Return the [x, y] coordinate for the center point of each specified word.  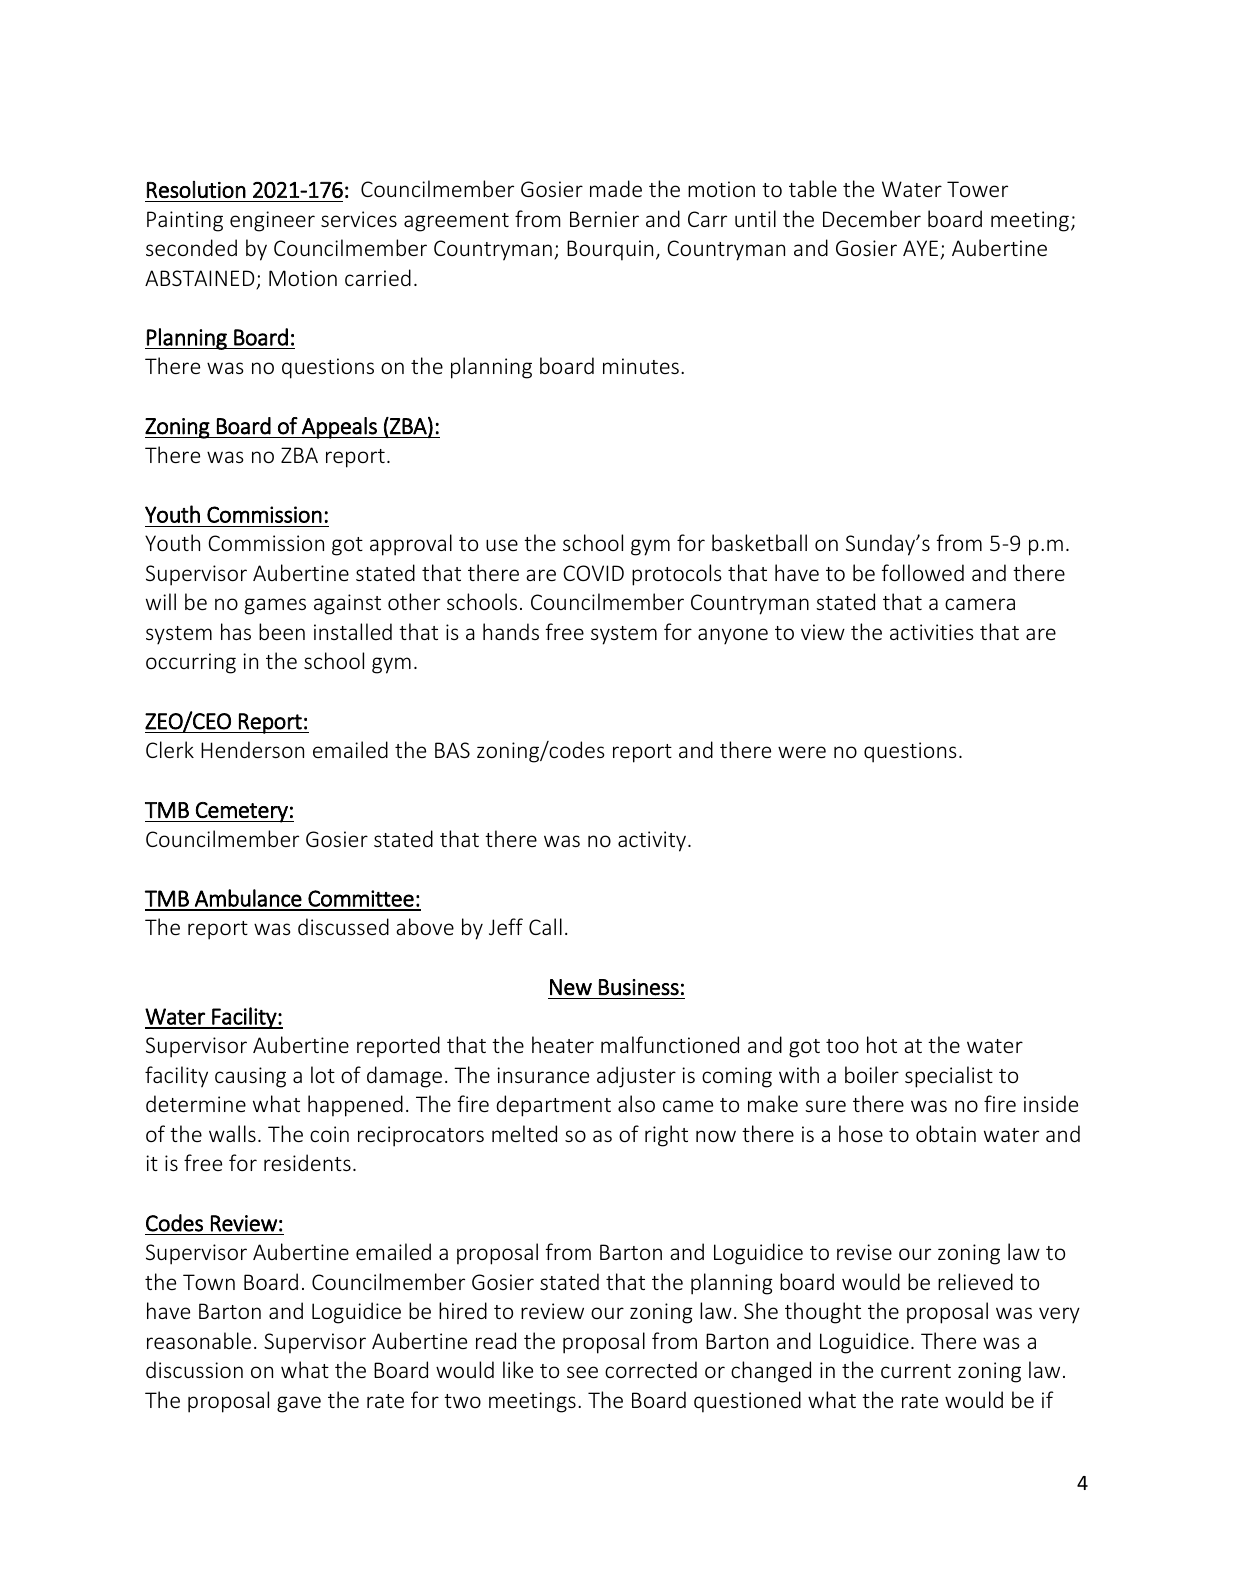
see [582, 1372]
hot [882, 1044]
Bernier [604, 219]
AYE [920, 248]
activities [931, 632]
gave [299, 1404]
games [275, 606]
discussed [343, 926]
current [916, 1371]
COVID [593, 573]
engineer [272, 221]
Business [639, 987]
